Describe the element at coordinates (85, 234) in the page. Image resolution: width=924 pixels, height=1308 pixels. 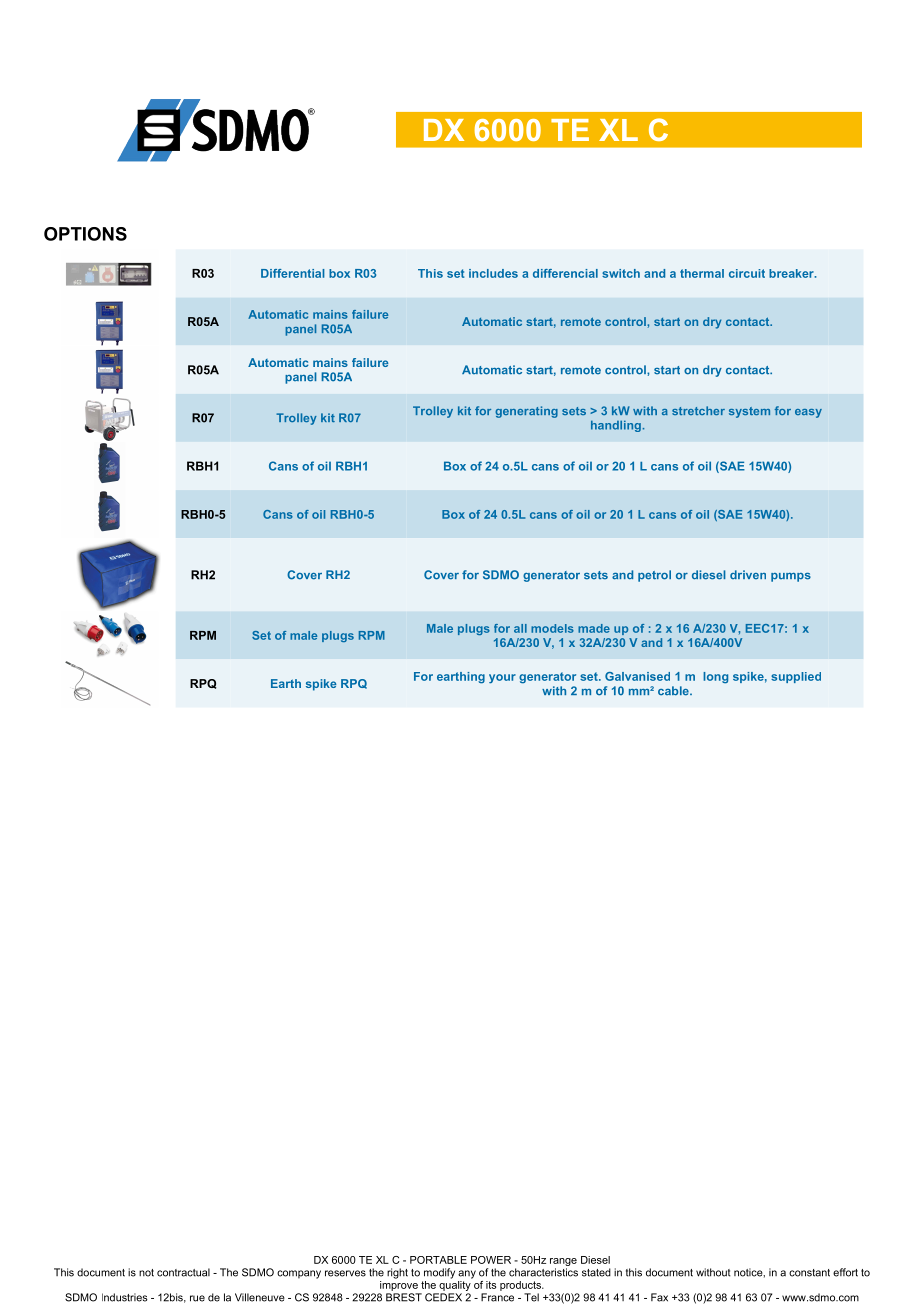
I see `OPTIONS` at that location.
